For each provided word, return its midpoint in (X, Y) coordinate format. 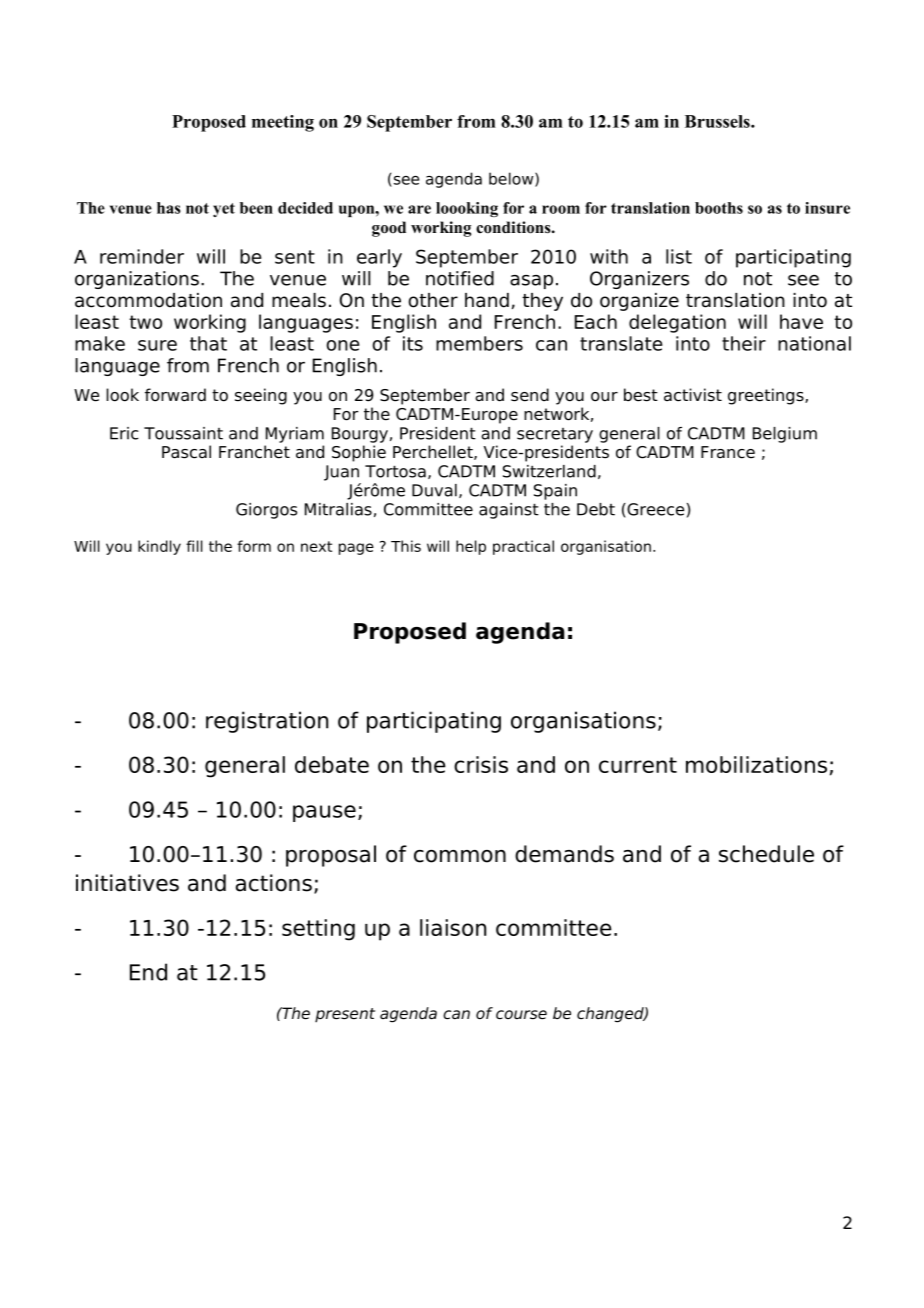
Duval (434, 490)
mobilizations (756, 764)
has (169, 208)
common (460, 856)
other (433, 300)
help (471, 547)
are (419, 209)
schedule (766, 854)
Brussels (718, 121)
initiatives (127, 883)
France (728, 452)
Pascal (186, 452)
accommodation (148, 300)
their (744, 343)
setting (318, 930)
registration (267, 722)
